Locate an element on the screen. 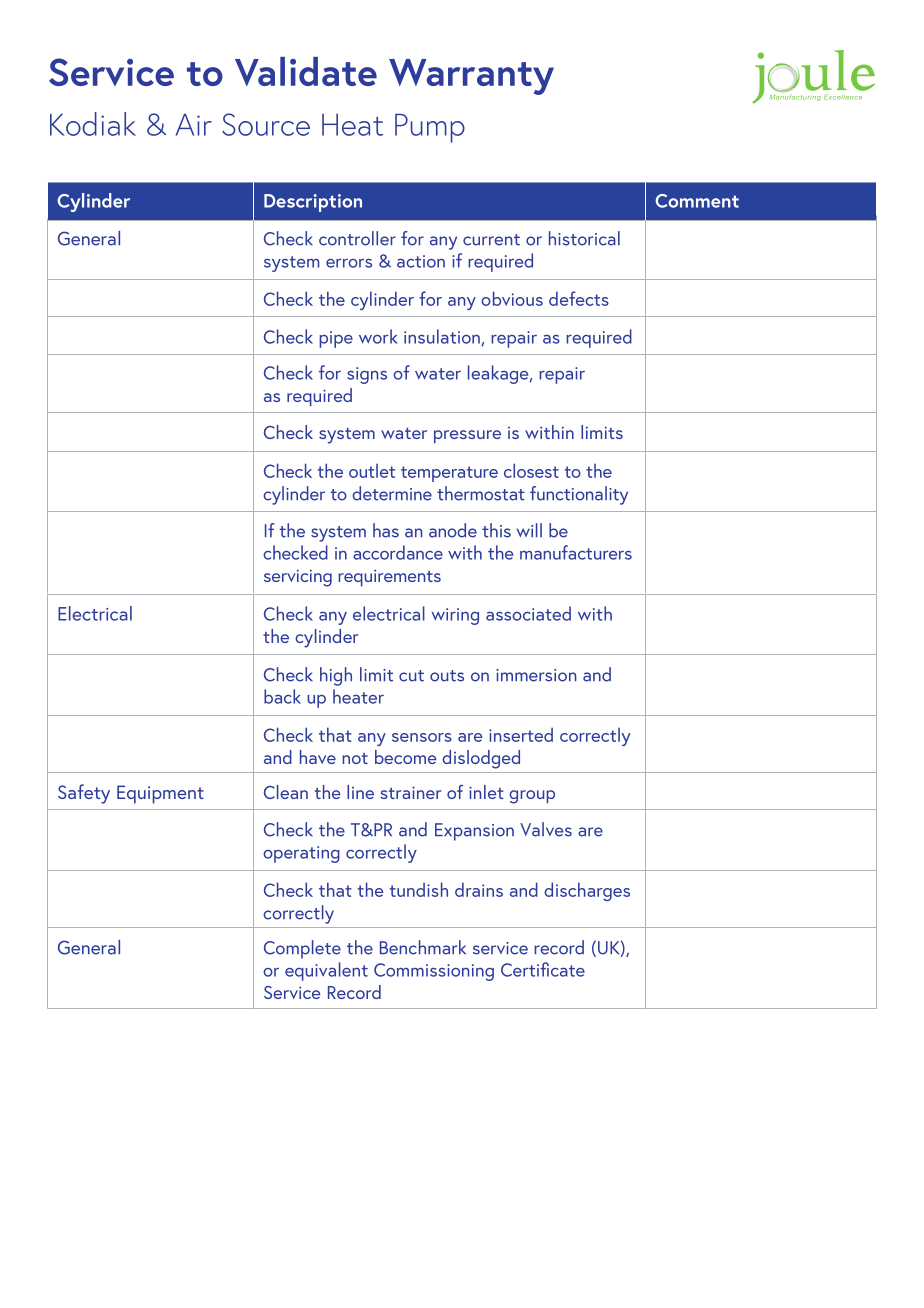 This screenshot has height=1308, width=924. functionality is located at coordinates (579, 495).
